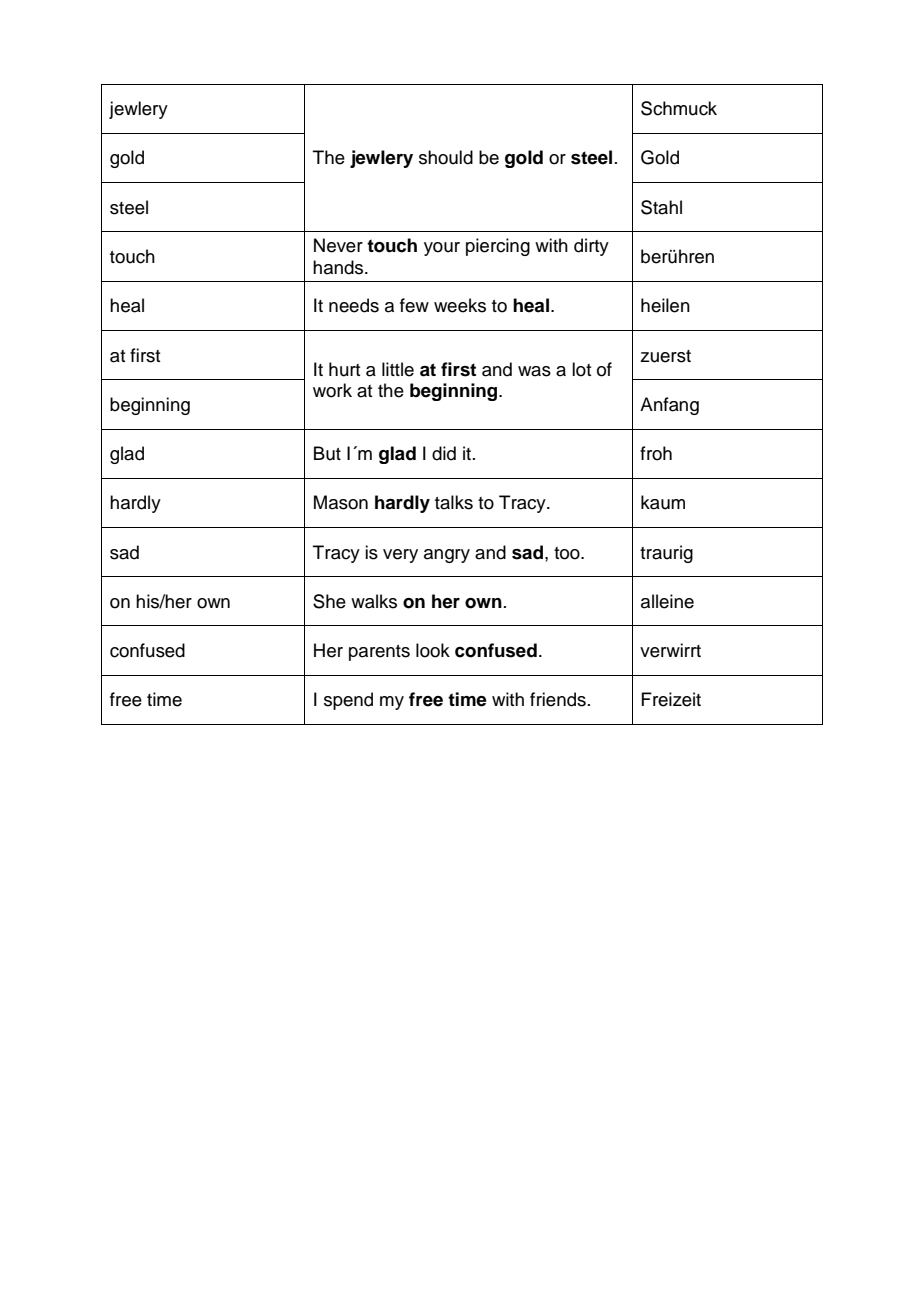 The image size is (924, 1308). What do you see at coordinates (327, 453) in the page?
I see `But` at bounding box center [327, 453].
